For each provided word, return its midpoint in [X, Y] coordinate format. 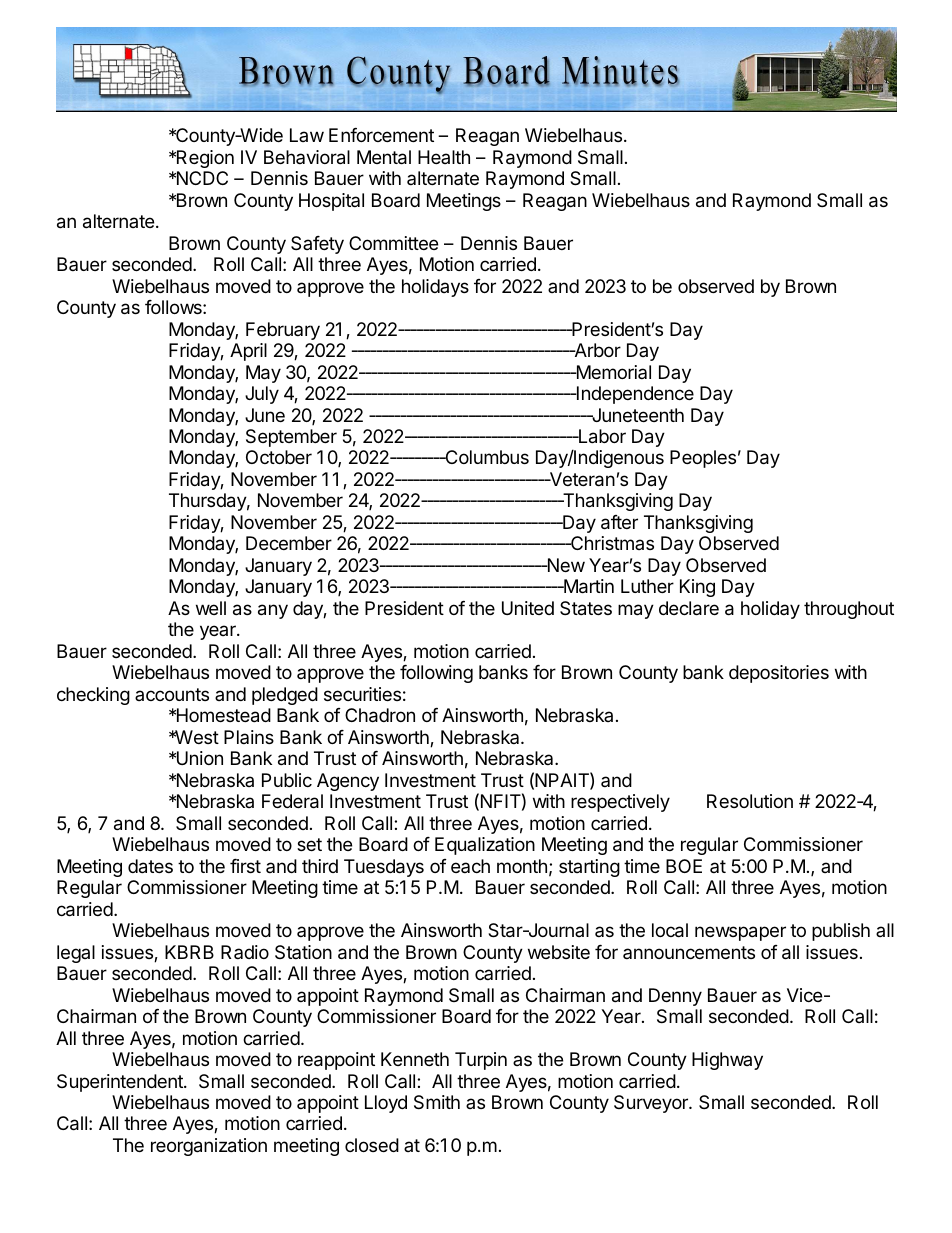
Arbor [596, 350]
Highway [727, 1061]
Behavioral [307, 157]
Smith [437, 1102]
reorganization [209, 1147]
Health [444, 157]
